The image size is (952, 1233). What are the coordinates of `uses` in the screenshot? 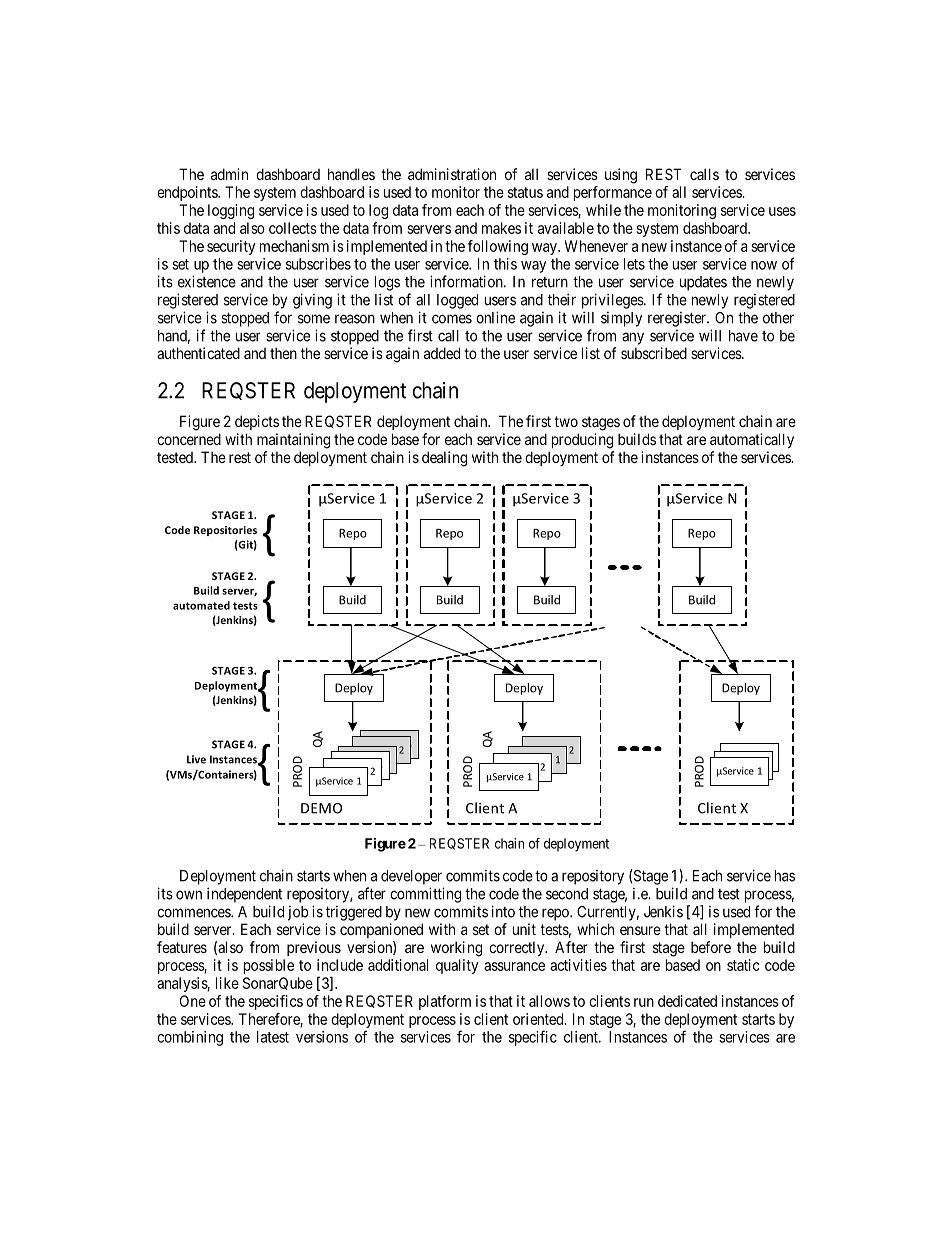 It's located at (782, 211).
